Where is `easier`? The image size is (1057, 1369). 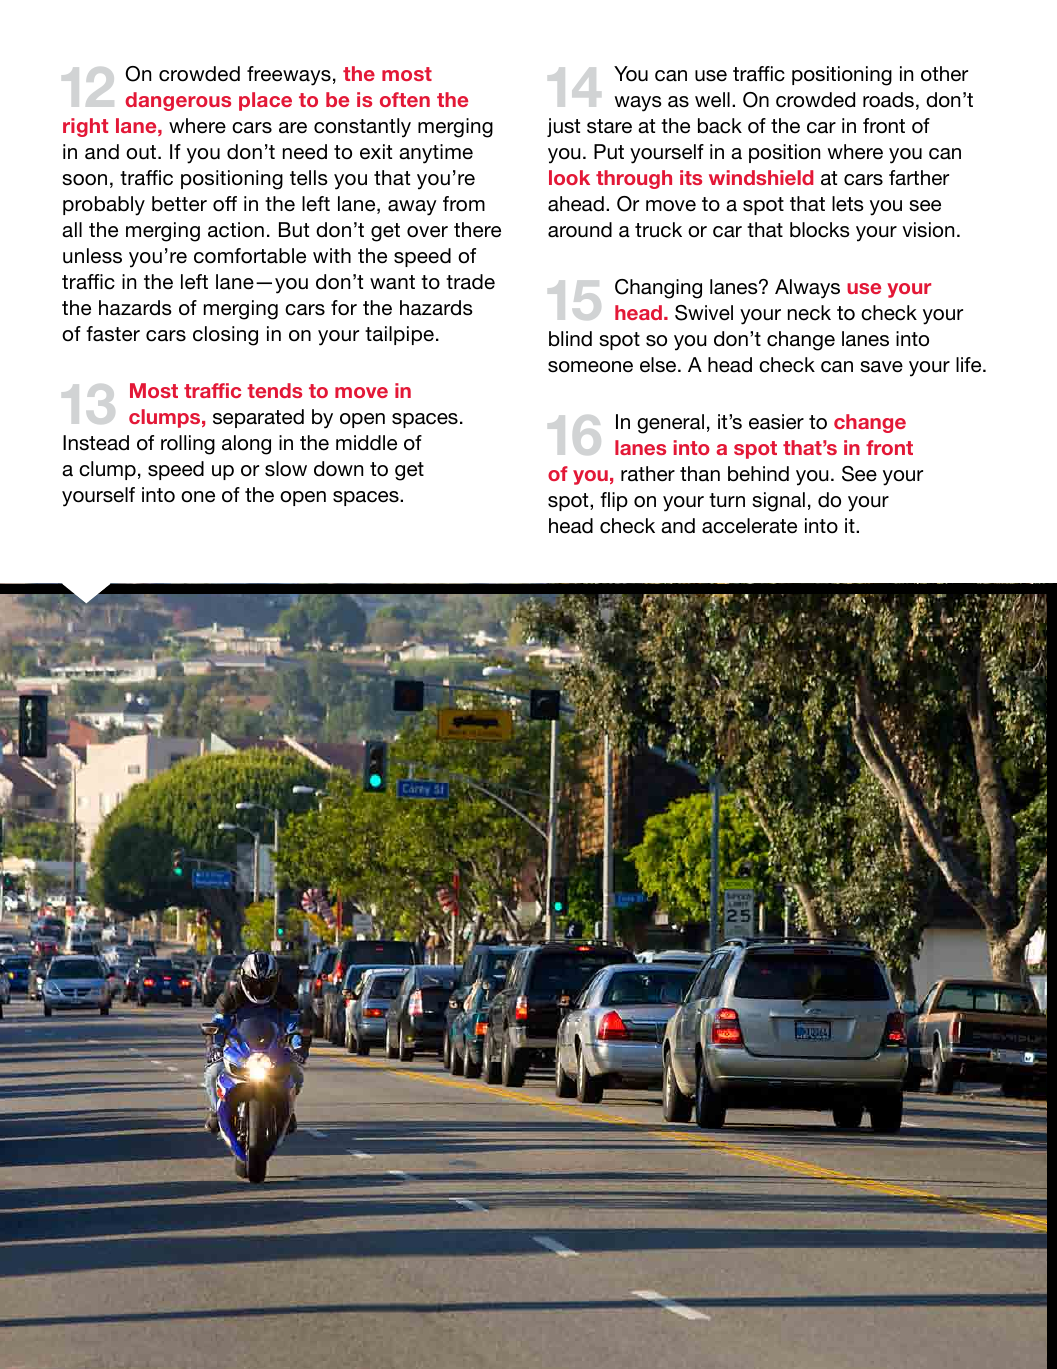 easier is located at coordinates (776, 422).
